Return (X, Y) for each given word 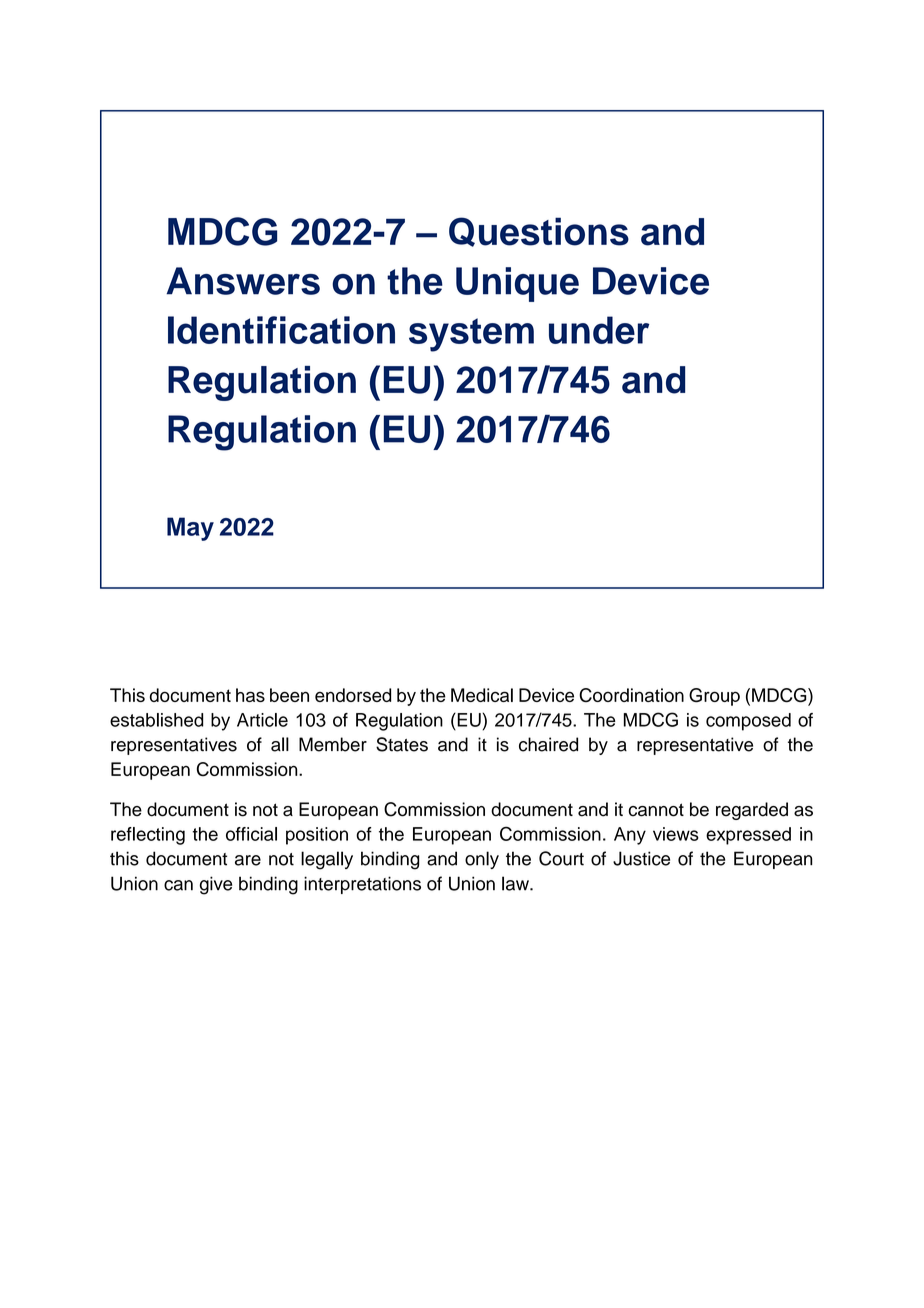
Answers (243, 281)
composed (748, 722)
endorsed (353, 695)
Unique (517, 284)
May (190, 529)
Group (714, 697)
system (471, 335)
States (402, 744)
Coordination (631, 695)
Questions (539, 232)
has (250, 695)
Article (262, 720)
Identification (281, 330)
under (599, 330)
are (248, 860)
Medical (482, 695)
